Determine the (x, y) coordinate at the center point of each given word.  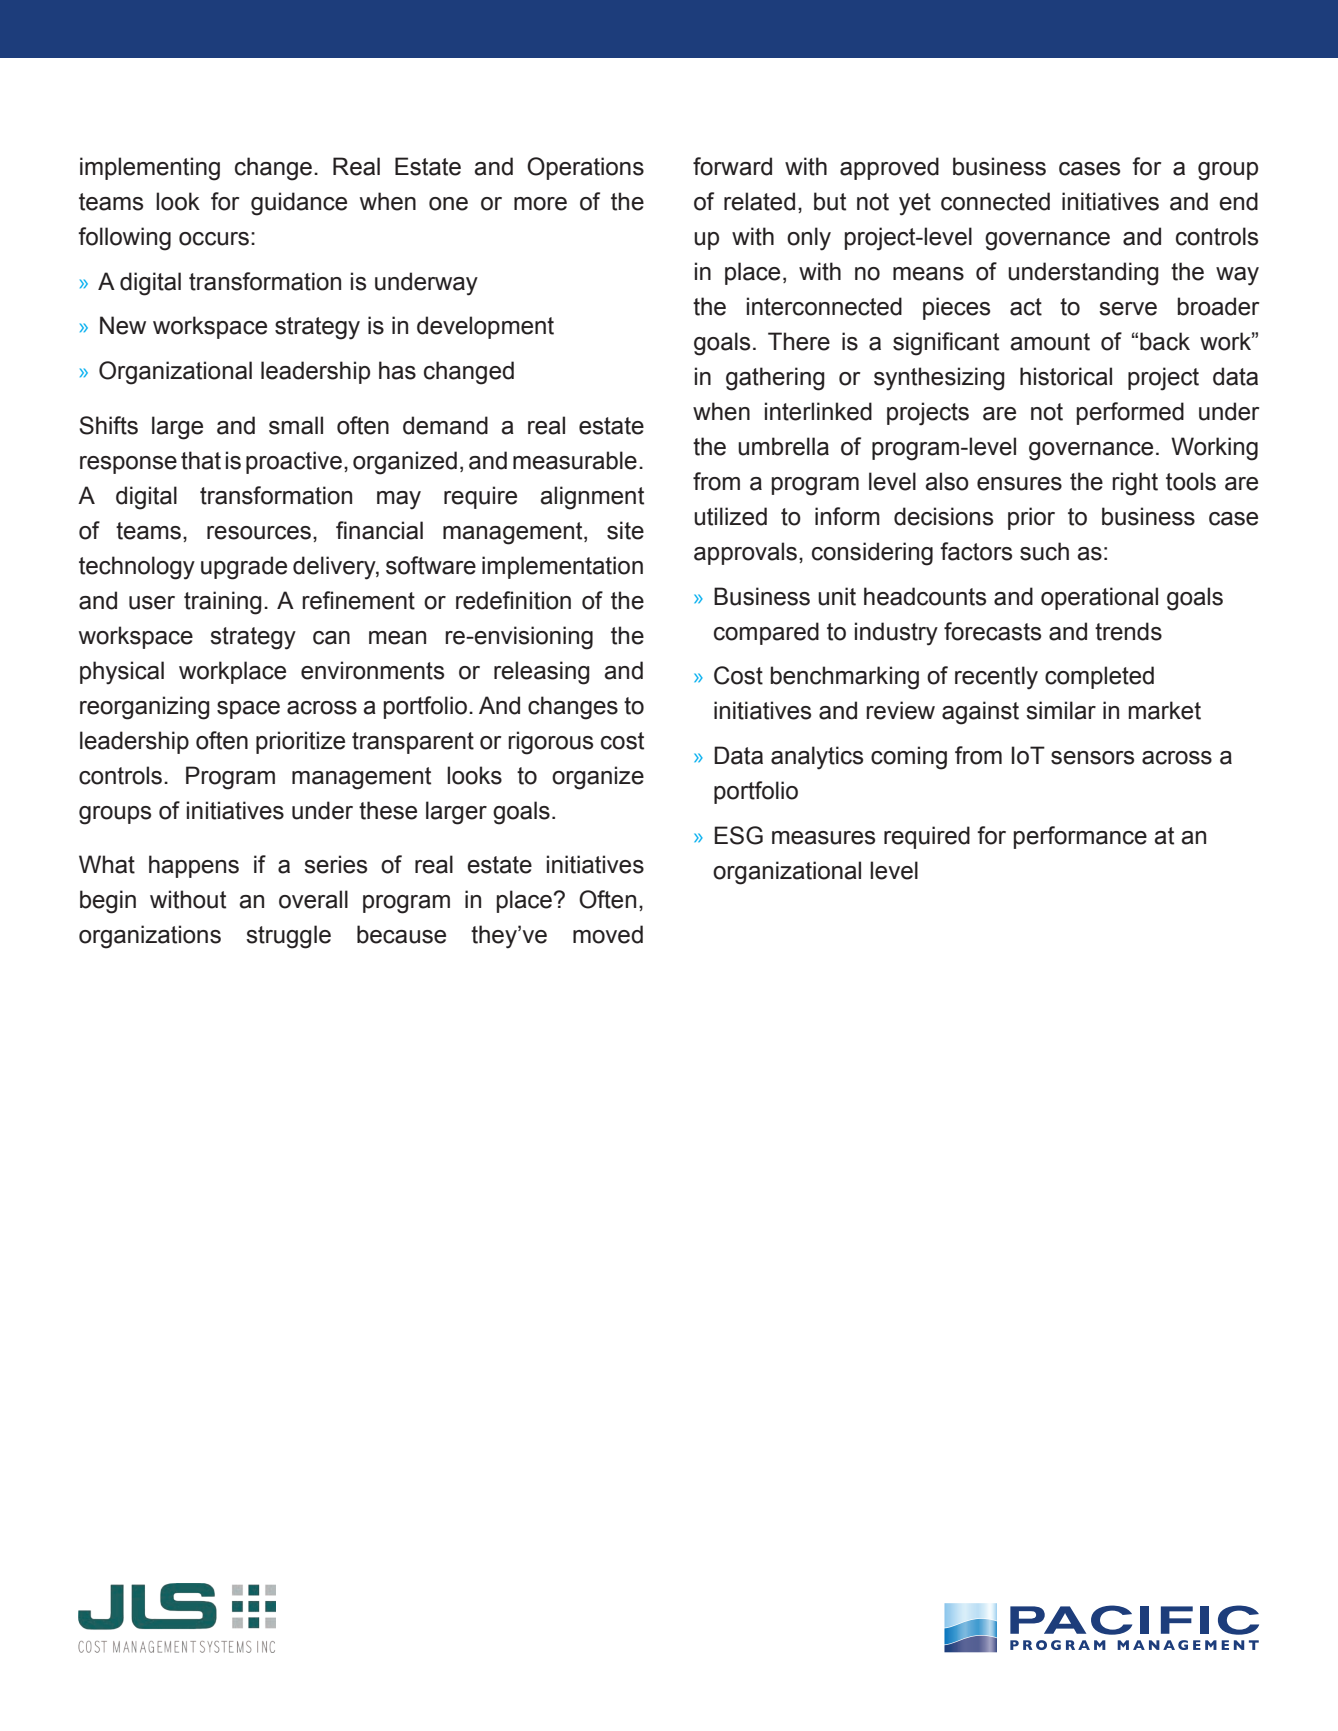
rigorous (550, 743)
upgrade (244, 568)
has (397, 370)
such (1044, 551)
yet (915, 204)
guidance (299, 204)
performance (1080, 837)
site (625, 530)
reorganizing (145, 708)
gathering (775, 379)
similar (1061, 710)
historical (1066, 376)
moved (608, 934)
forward (732, 166)
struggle (288, 937)
